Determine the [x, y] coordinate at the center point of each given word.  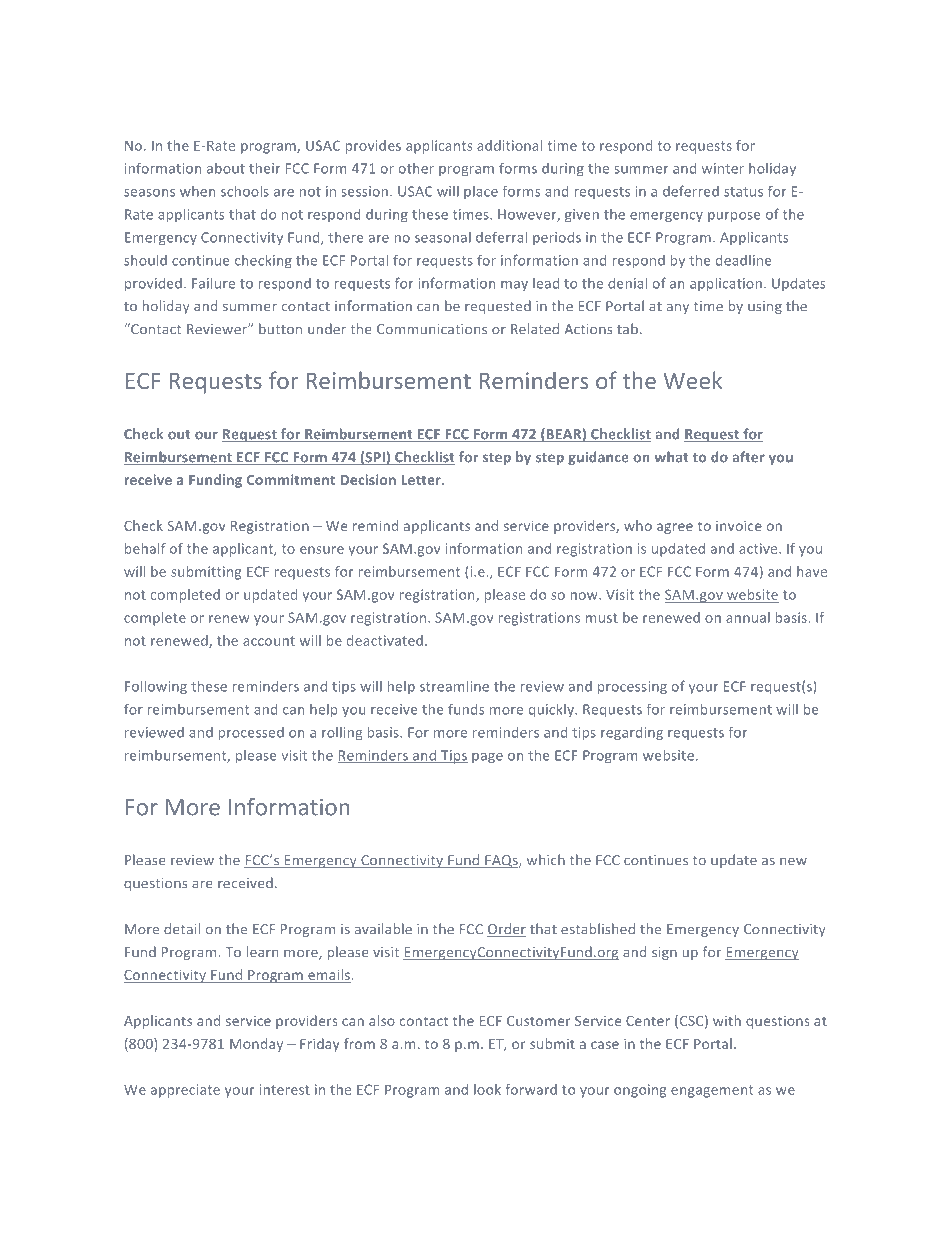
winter [723, 168]
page [487, 758]
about [226, 168]
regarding [632, 734]
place [481, 192]
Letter [422, 480]
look [487, 1089]
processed [251, 733]
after [748, 457]
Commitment [291, 479]
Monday [256, 1045]
